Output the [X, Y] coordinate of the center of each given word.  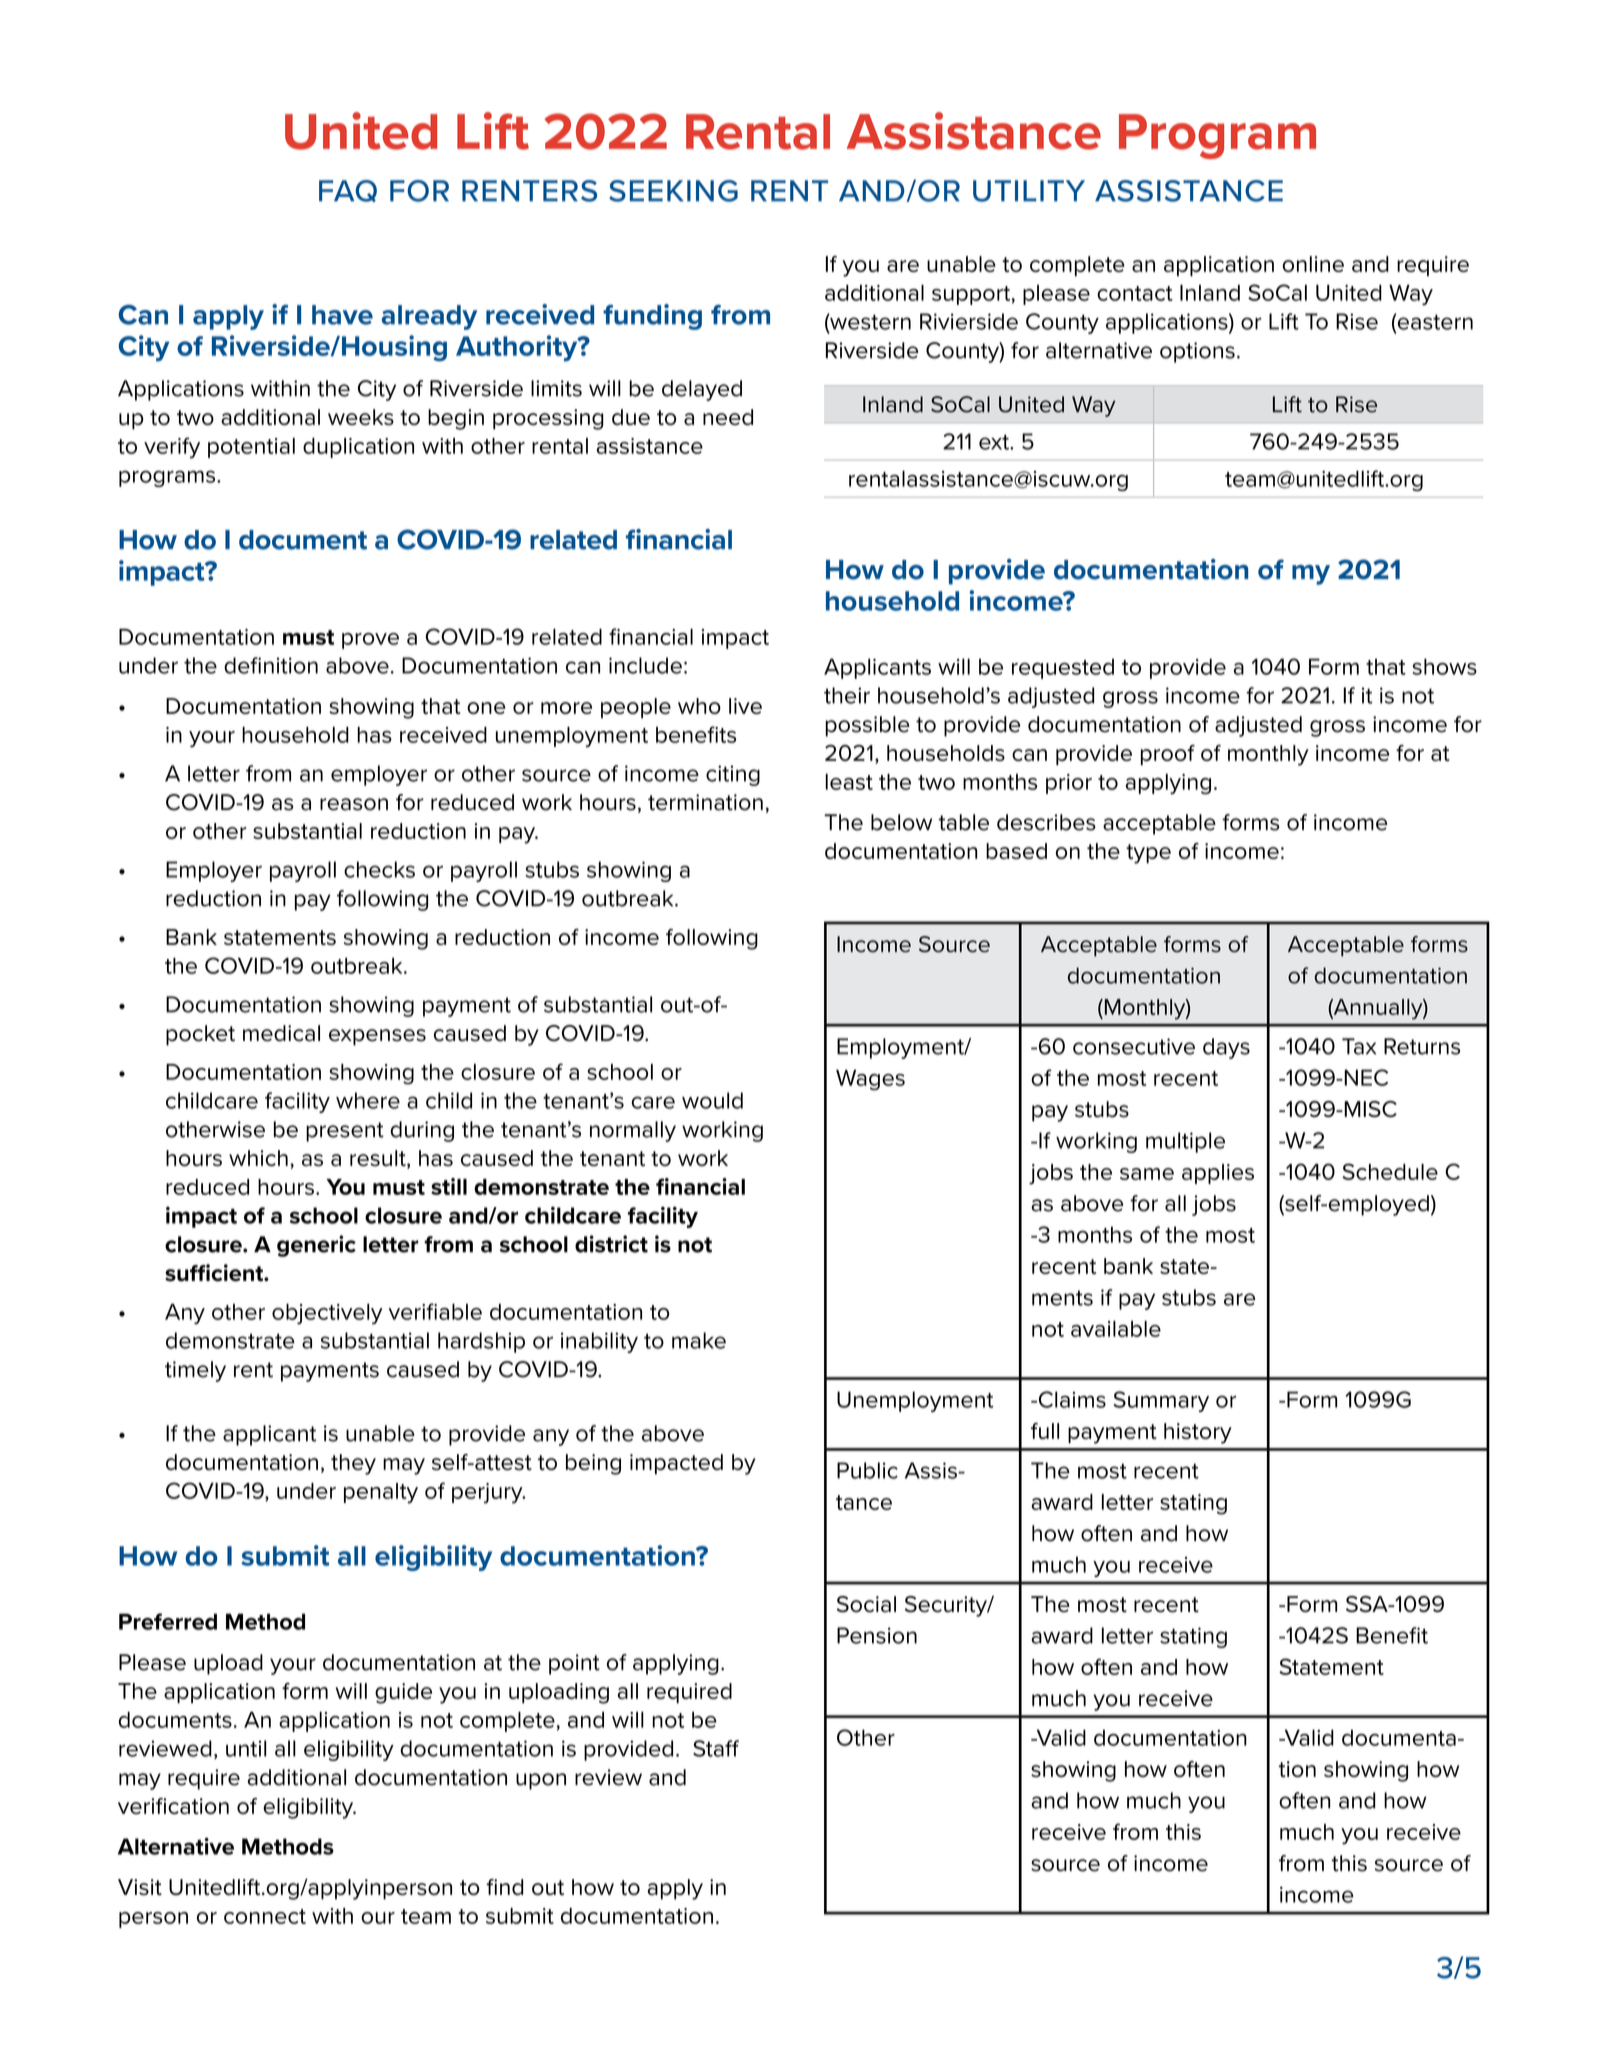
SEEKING [673, 191]
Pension [877, 1635]
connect [265, 1916]
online [1313, 264]
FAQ [348, 191]
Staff [716, 1748]
